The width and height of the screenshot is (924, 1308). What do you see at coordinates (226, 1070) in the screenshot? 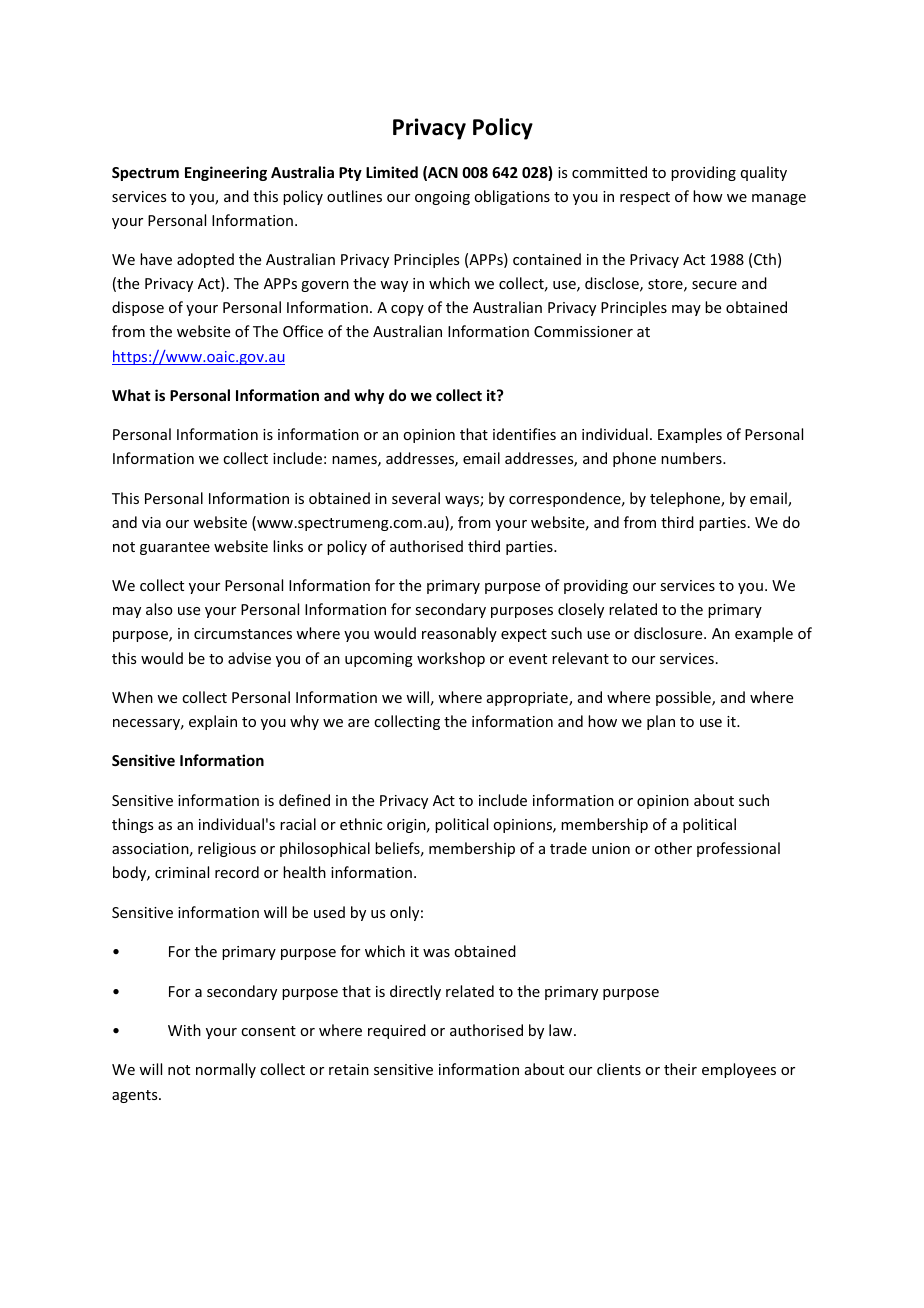
I see `normally` at bounding box center [226, 1070].
